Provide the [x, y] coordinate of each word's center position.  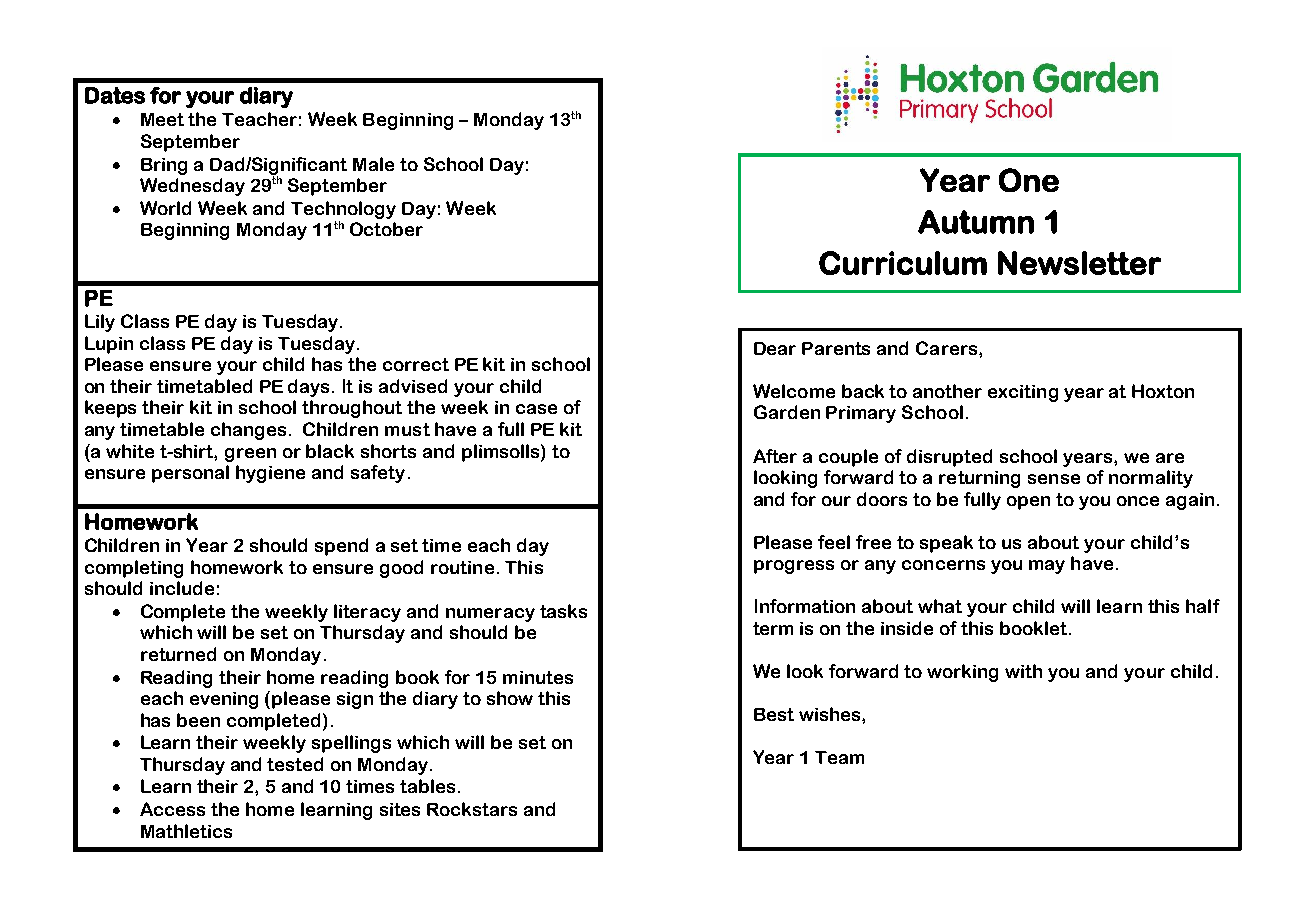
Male [373, 164]
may [1047, 567]
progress [794, 567]
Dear [775, 348]
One [1029, 180]
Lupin [109, 345]
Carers [948, 348]
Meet [162, 119]
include [182, 588]
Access [172, 809]
